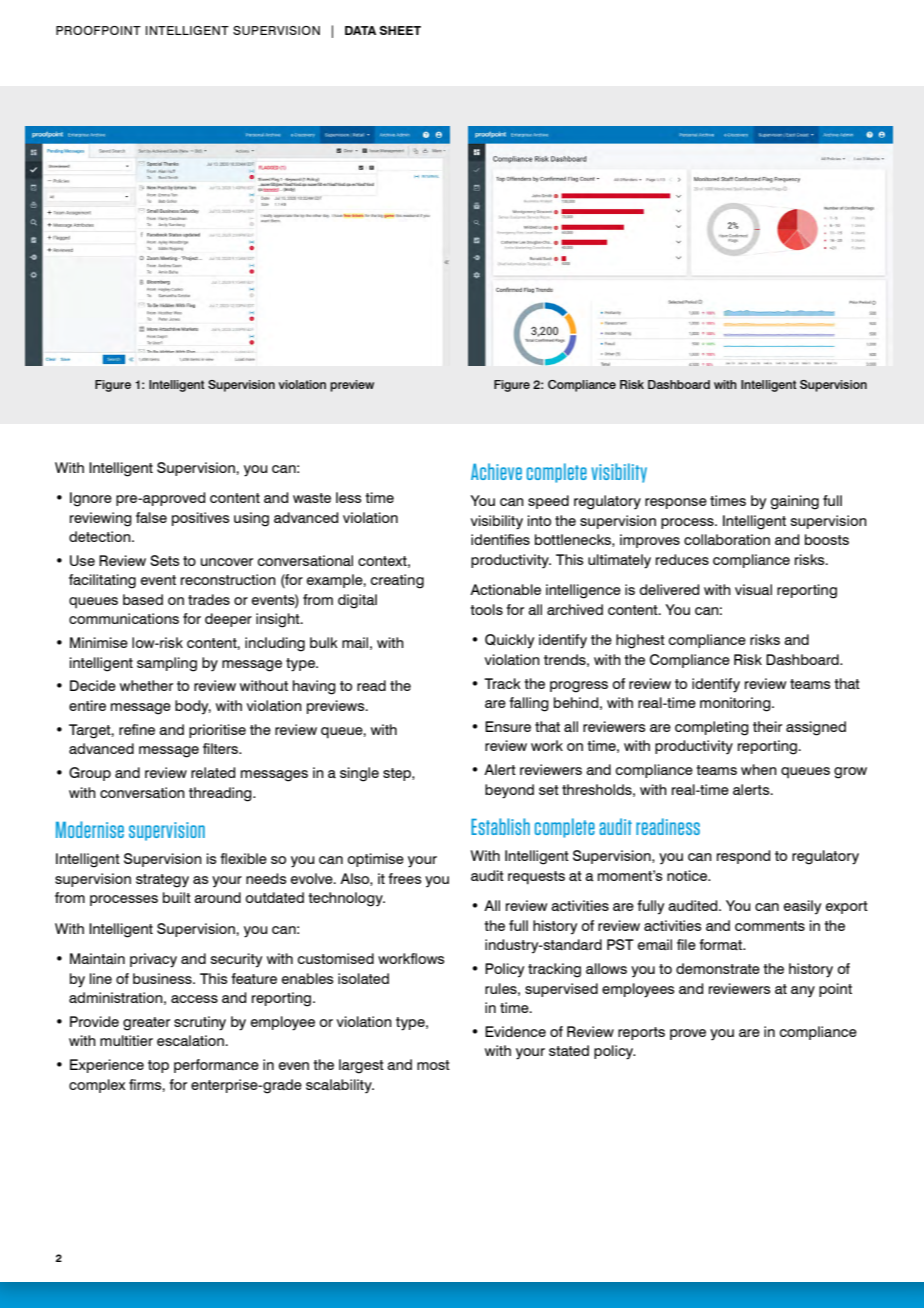  What do you see at coordinates (162, 881) in the screenshot?
I see `strategy` at bounding box center [162, 881].
